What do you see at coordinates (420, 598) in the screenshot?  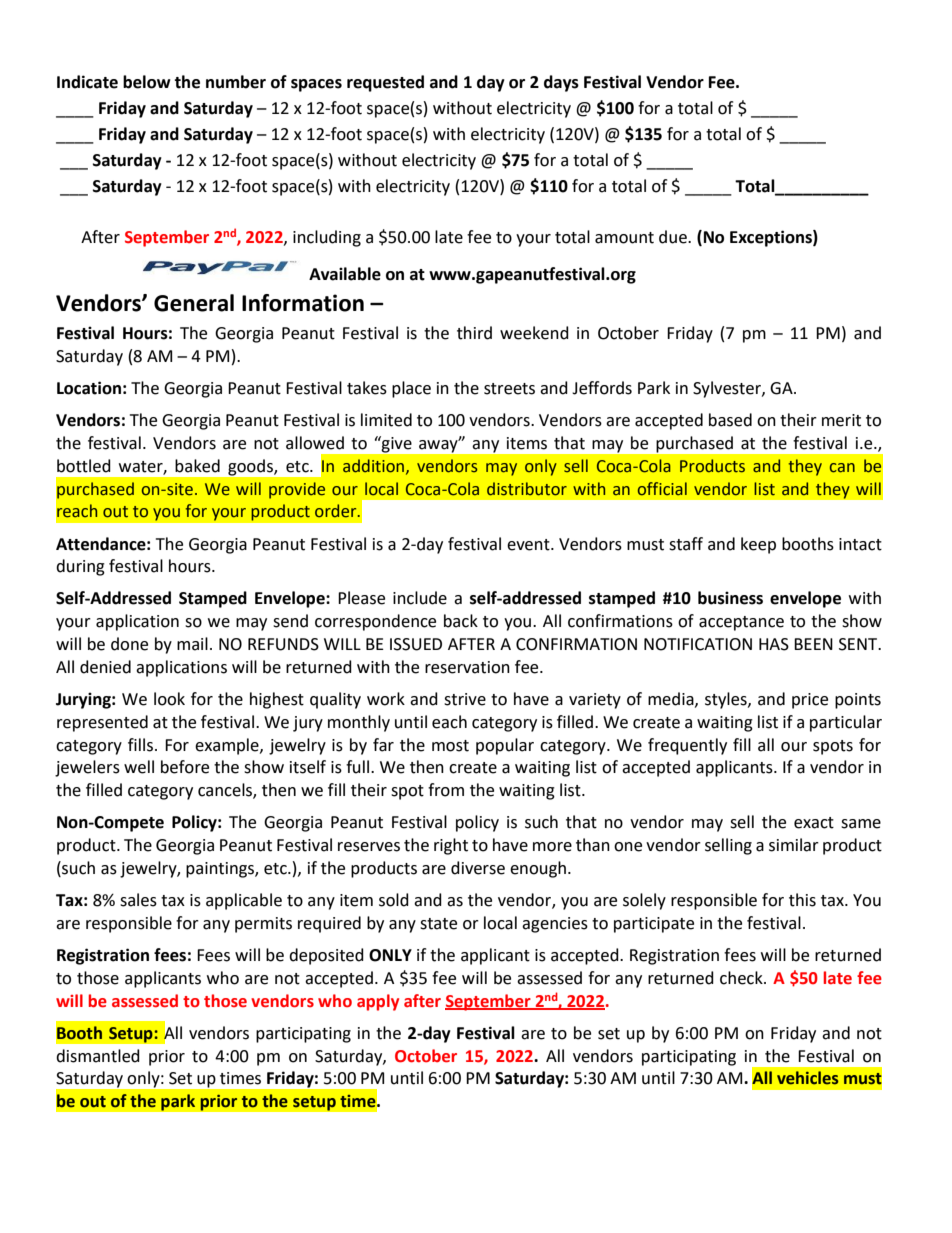 I see `include` at bounding box center [420, 598].
